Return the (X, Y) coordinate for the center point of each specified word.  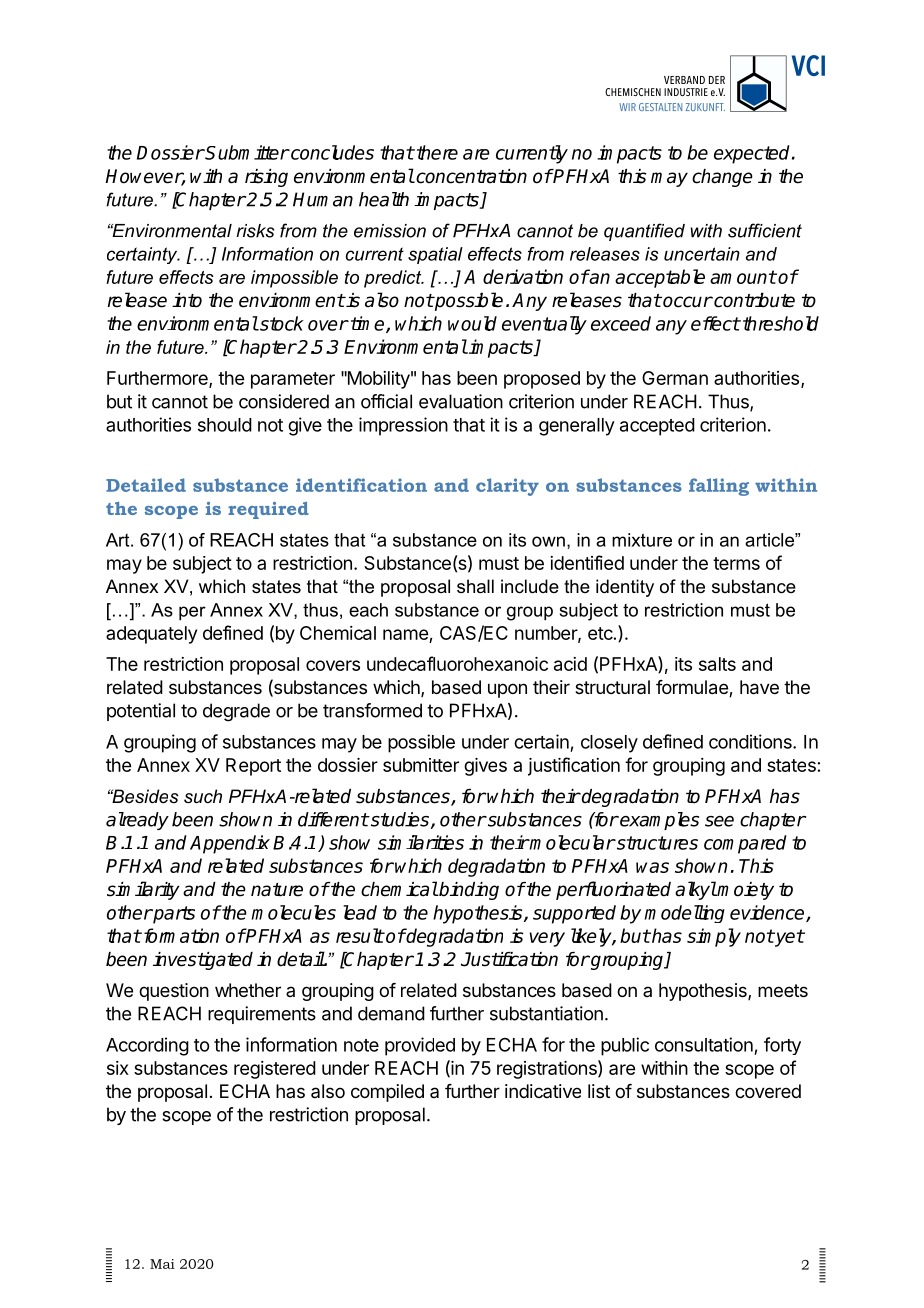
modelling (685, 914)
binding (468, 891)
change (722, 178)
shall (475, 586)
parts (173, 915)
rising (266, 178)
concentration (470, 176)
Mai (162, 1264)
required (268, 510)
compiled (387, 1093)
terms (736, 563)
